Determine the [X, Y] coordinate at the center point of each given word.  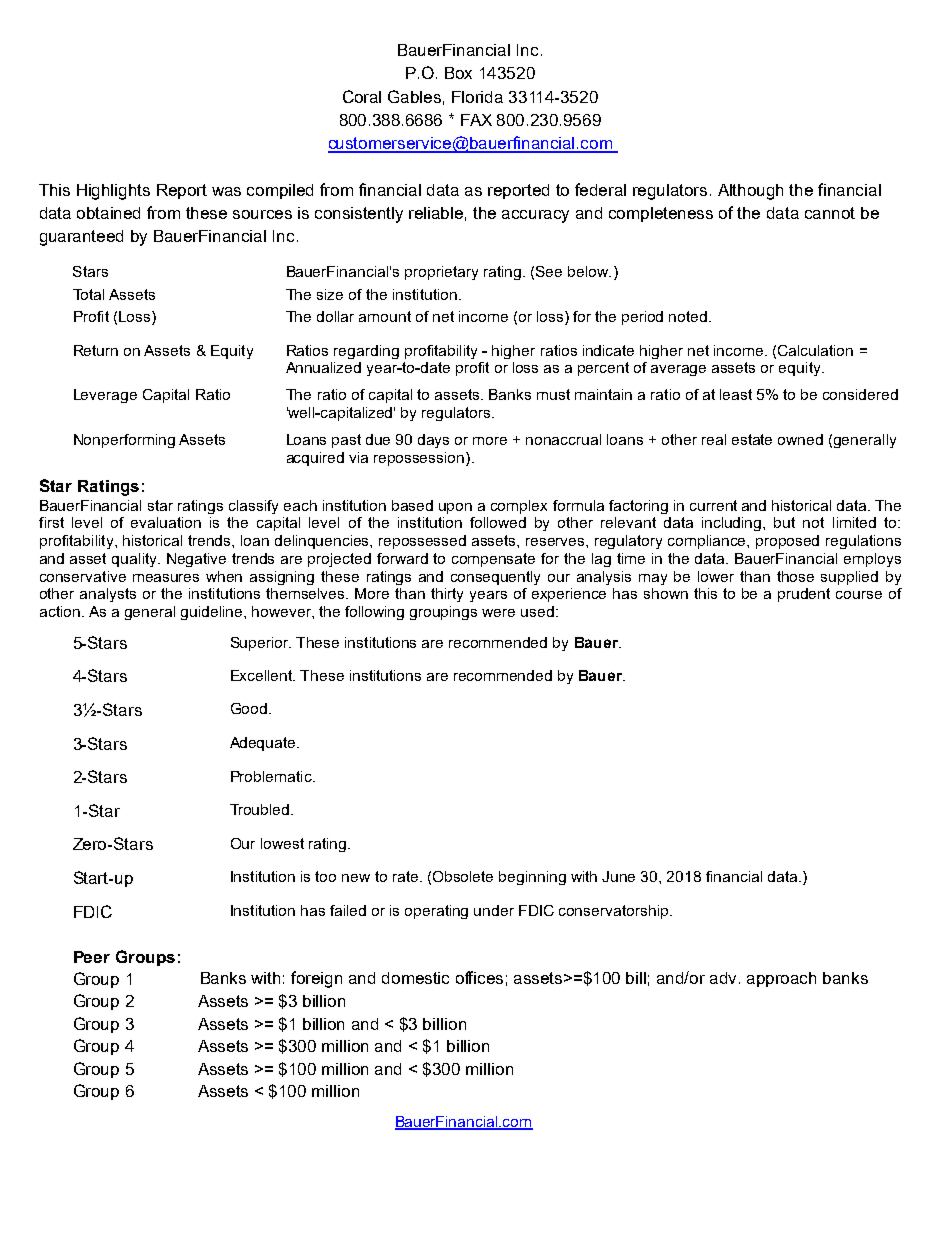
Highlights [113, 192]
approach [781, 979]
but [784, 522]
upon [455, 508]
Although [750, 192]
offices [479, 977]
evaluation [166, 522]
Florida [477, 97]
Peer [92, 957]
